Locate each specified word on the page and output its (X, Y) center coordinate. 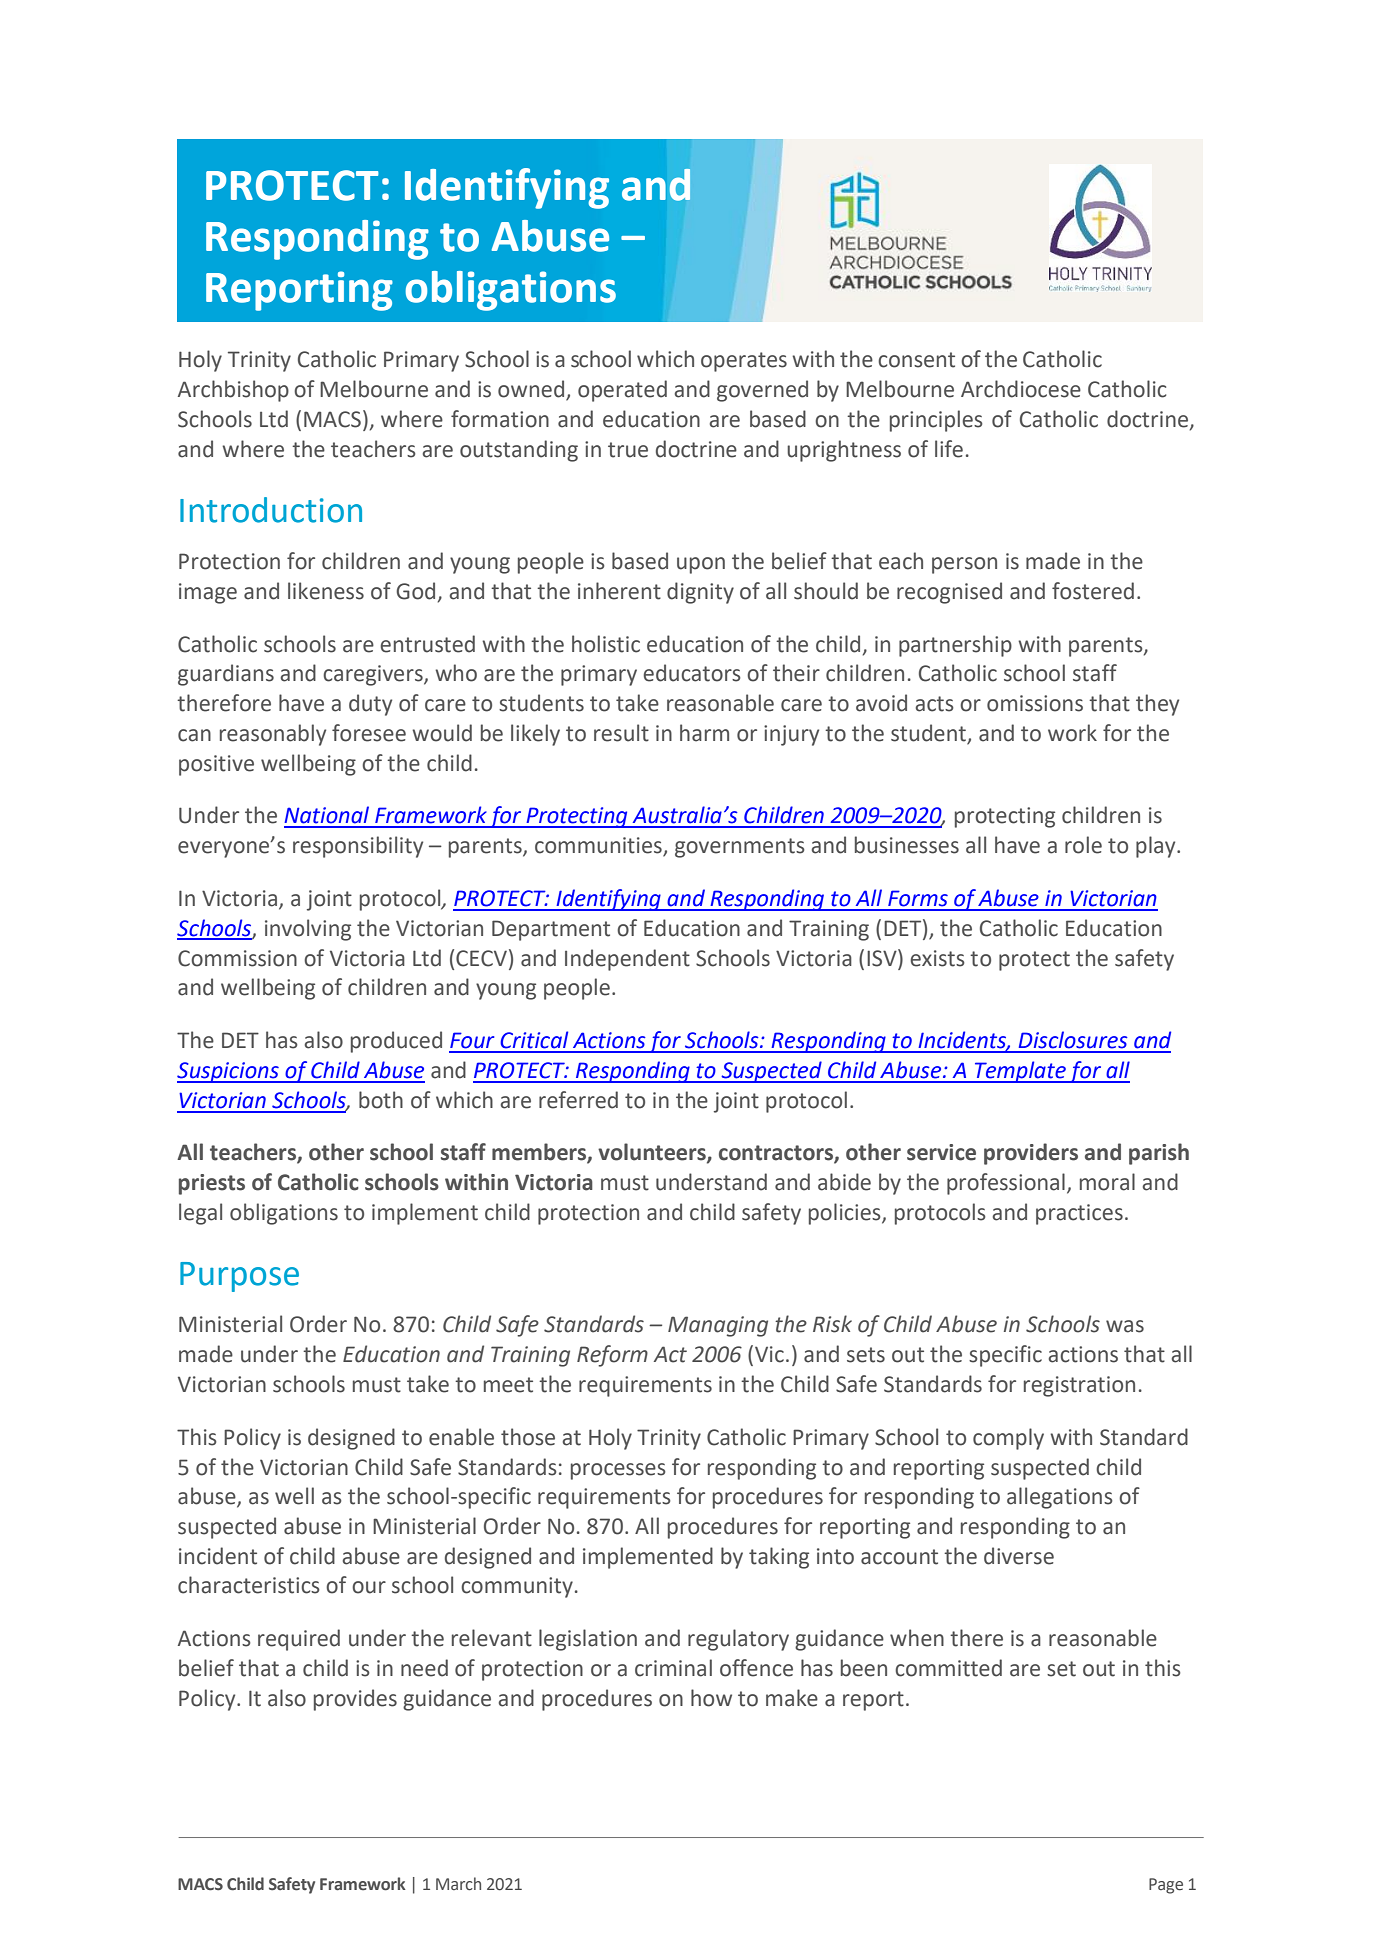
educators (692, 673)
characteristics (249, 1585)
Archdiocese (1021, 389)
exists (937, 958)
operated (622, 391)
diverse (1019, 1556)
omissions (1035, 703)
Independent (627, 960)
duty (370, 705)
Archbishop (233, 391)
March (458, 1884)
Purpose (239, 1277)
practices (1079, 1214)
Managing (718, 1326)
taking (779, 1558)
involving (308, 930)
